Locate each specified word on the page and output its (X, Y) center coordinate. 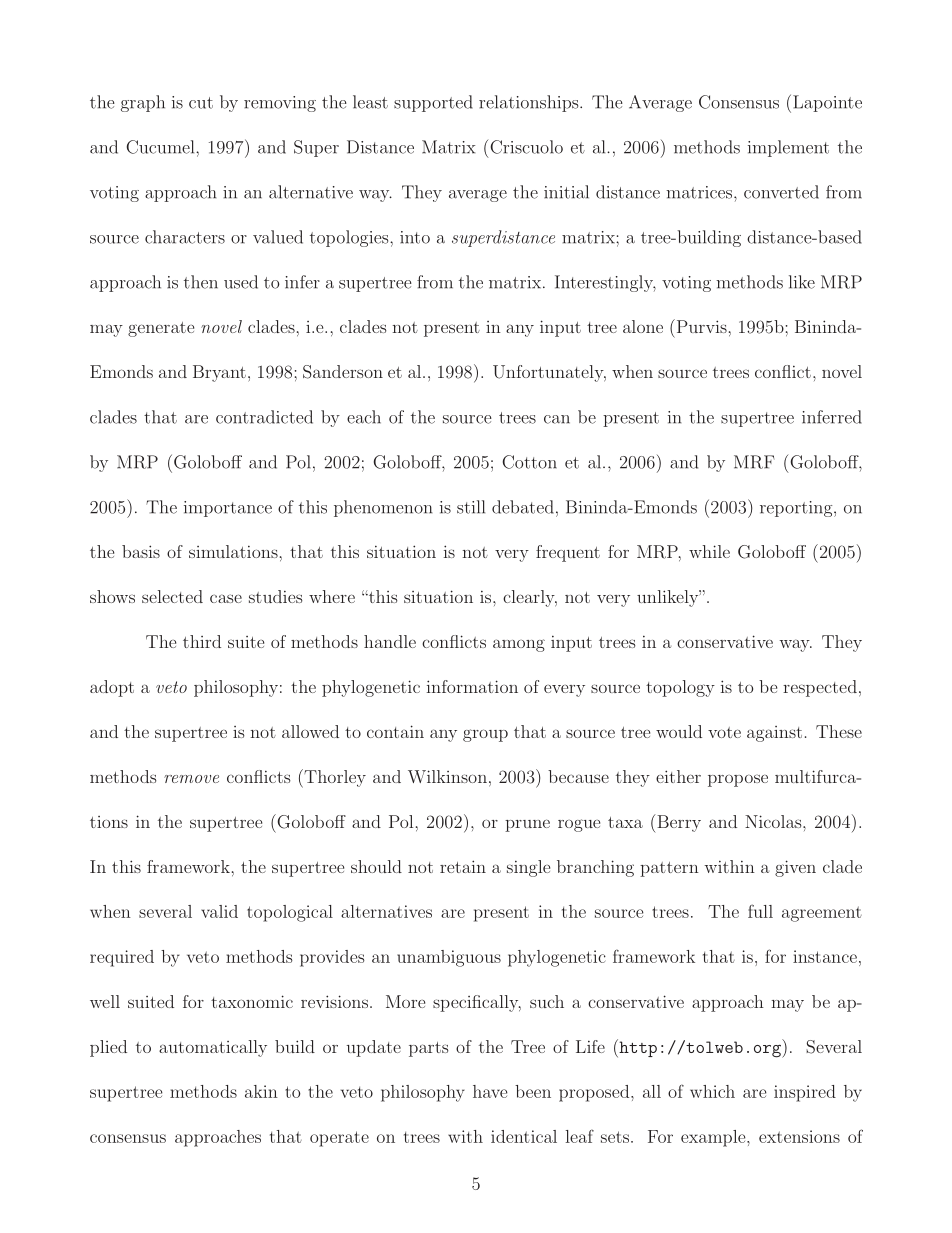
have (490, 1091)
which (712, 1091)
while (709, 551)
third (202, 641)
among (519, 645)
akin (261, 1091)
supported (433, 103)
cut (201, 103)
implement (788, 148)
